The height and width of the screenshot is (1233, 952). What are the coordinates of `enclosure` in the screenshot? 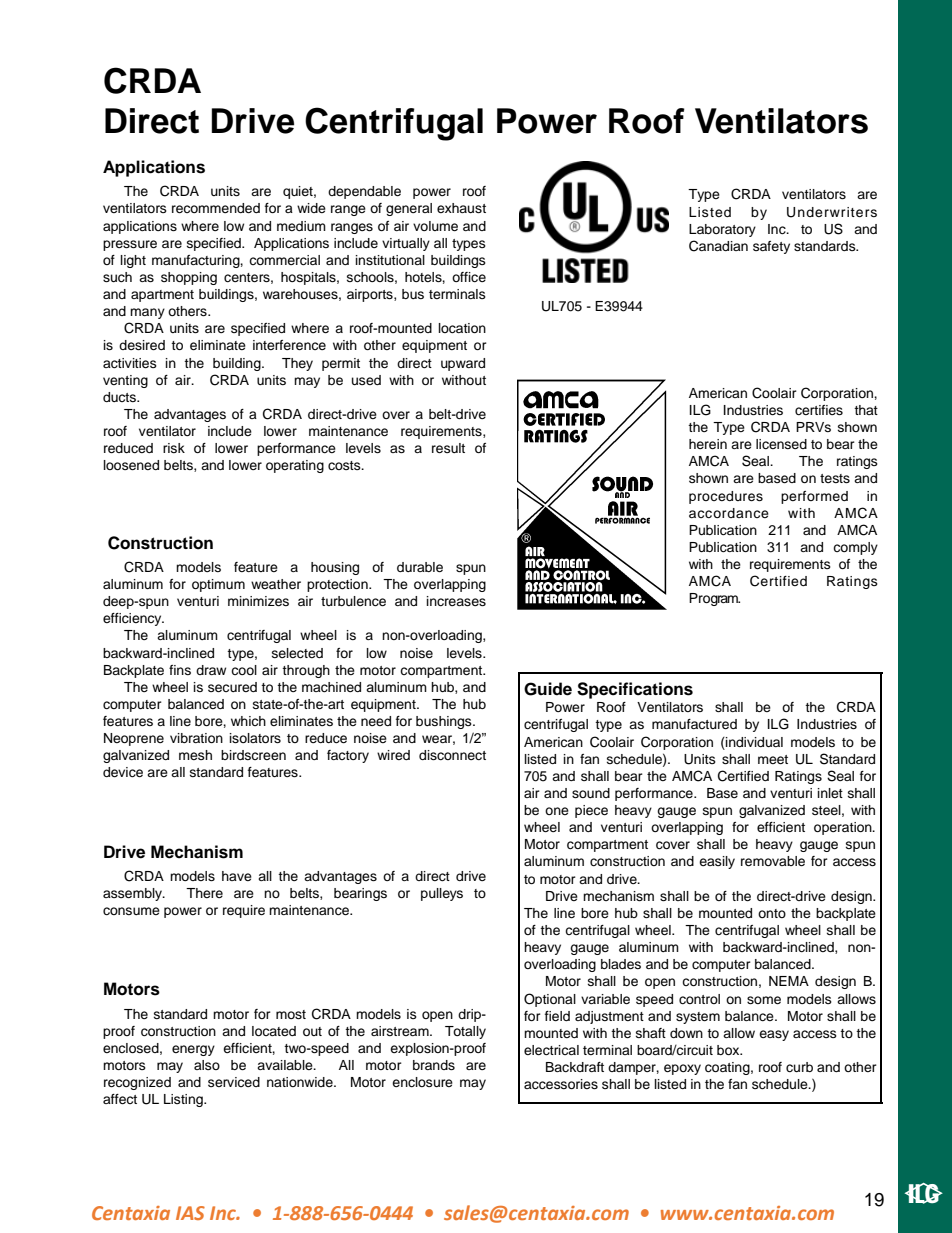 It's located at (422, 1082).
